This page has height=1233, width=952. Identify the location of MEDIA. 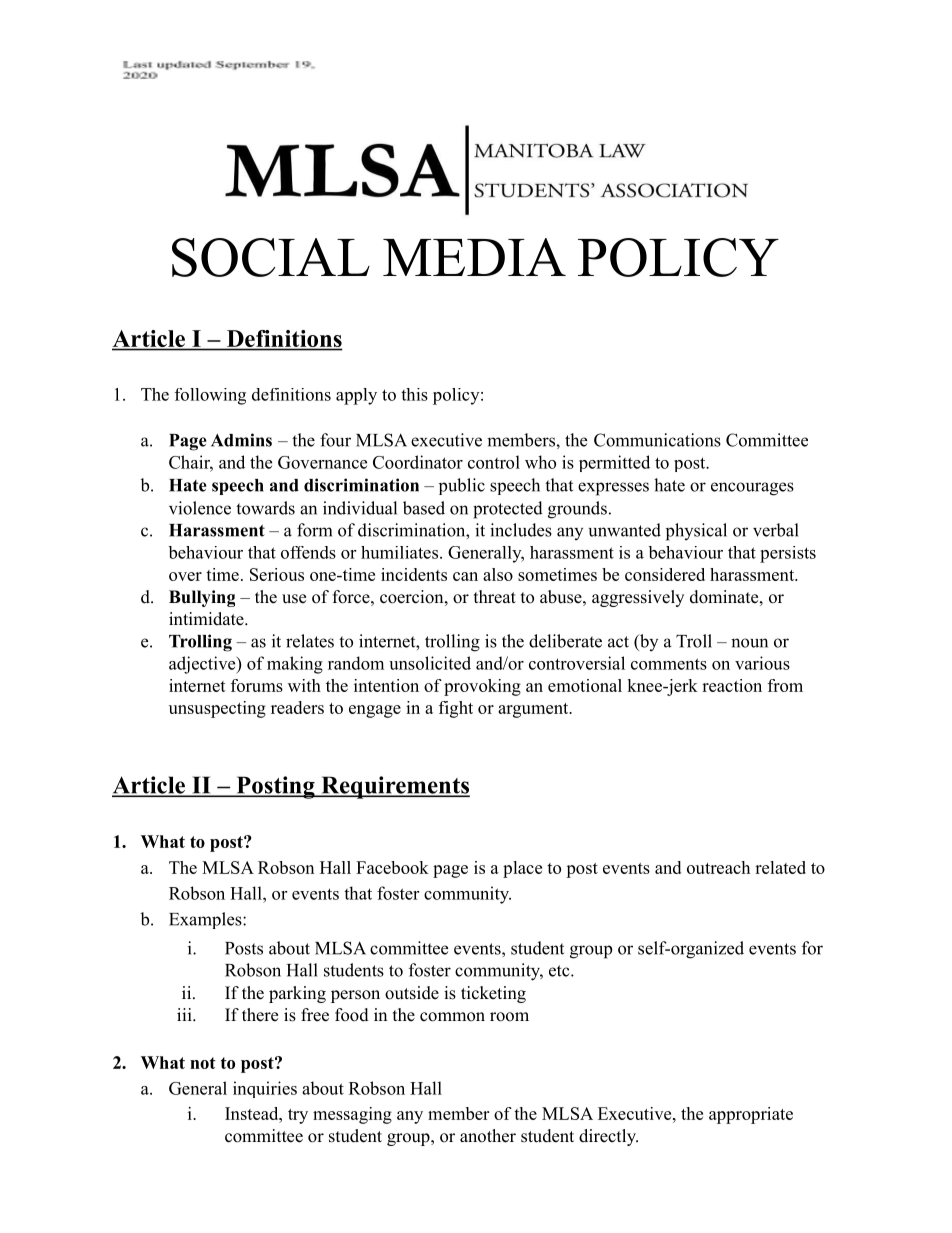
(474, 257).
